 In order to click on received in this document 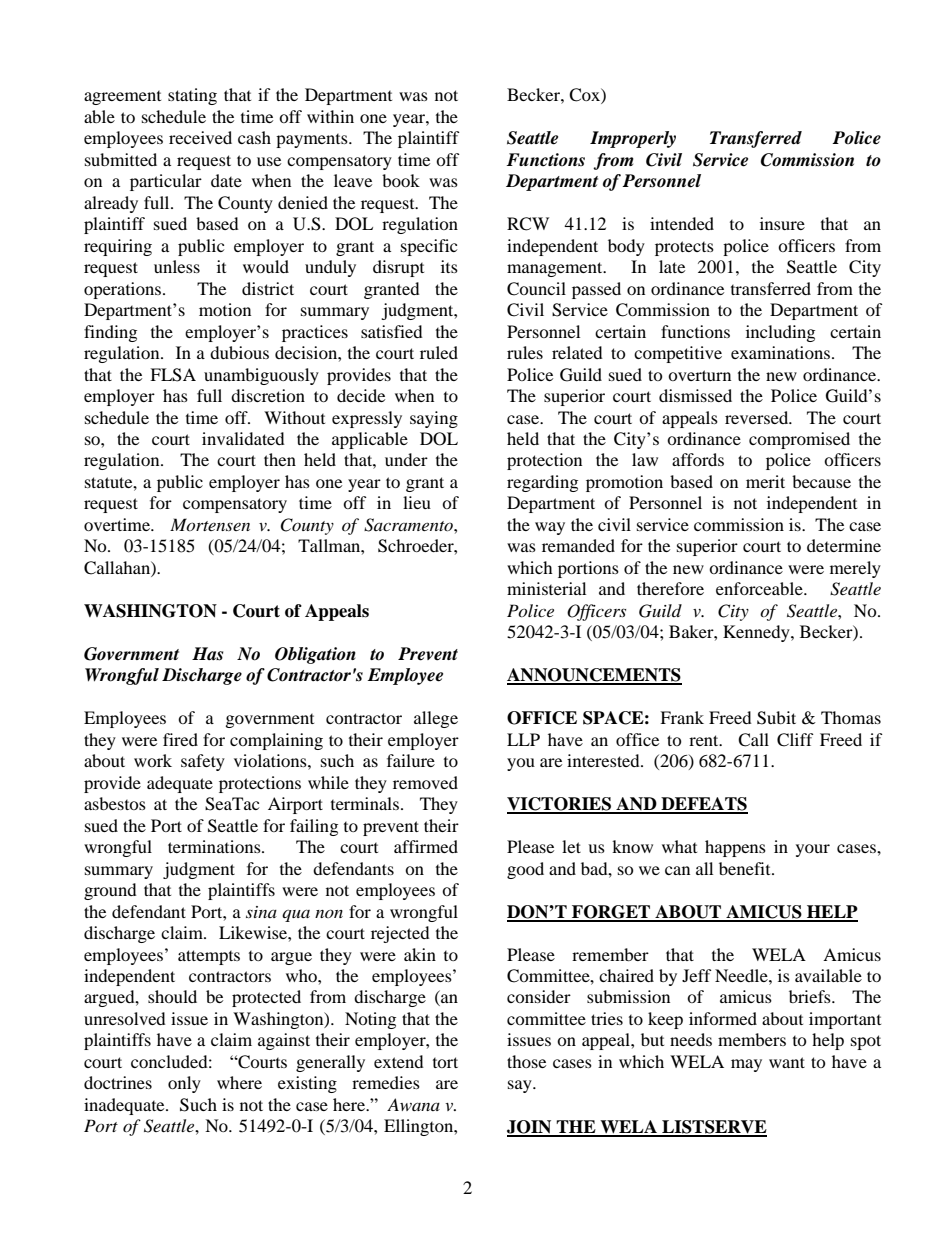, I will do `click(200, 137)`.
